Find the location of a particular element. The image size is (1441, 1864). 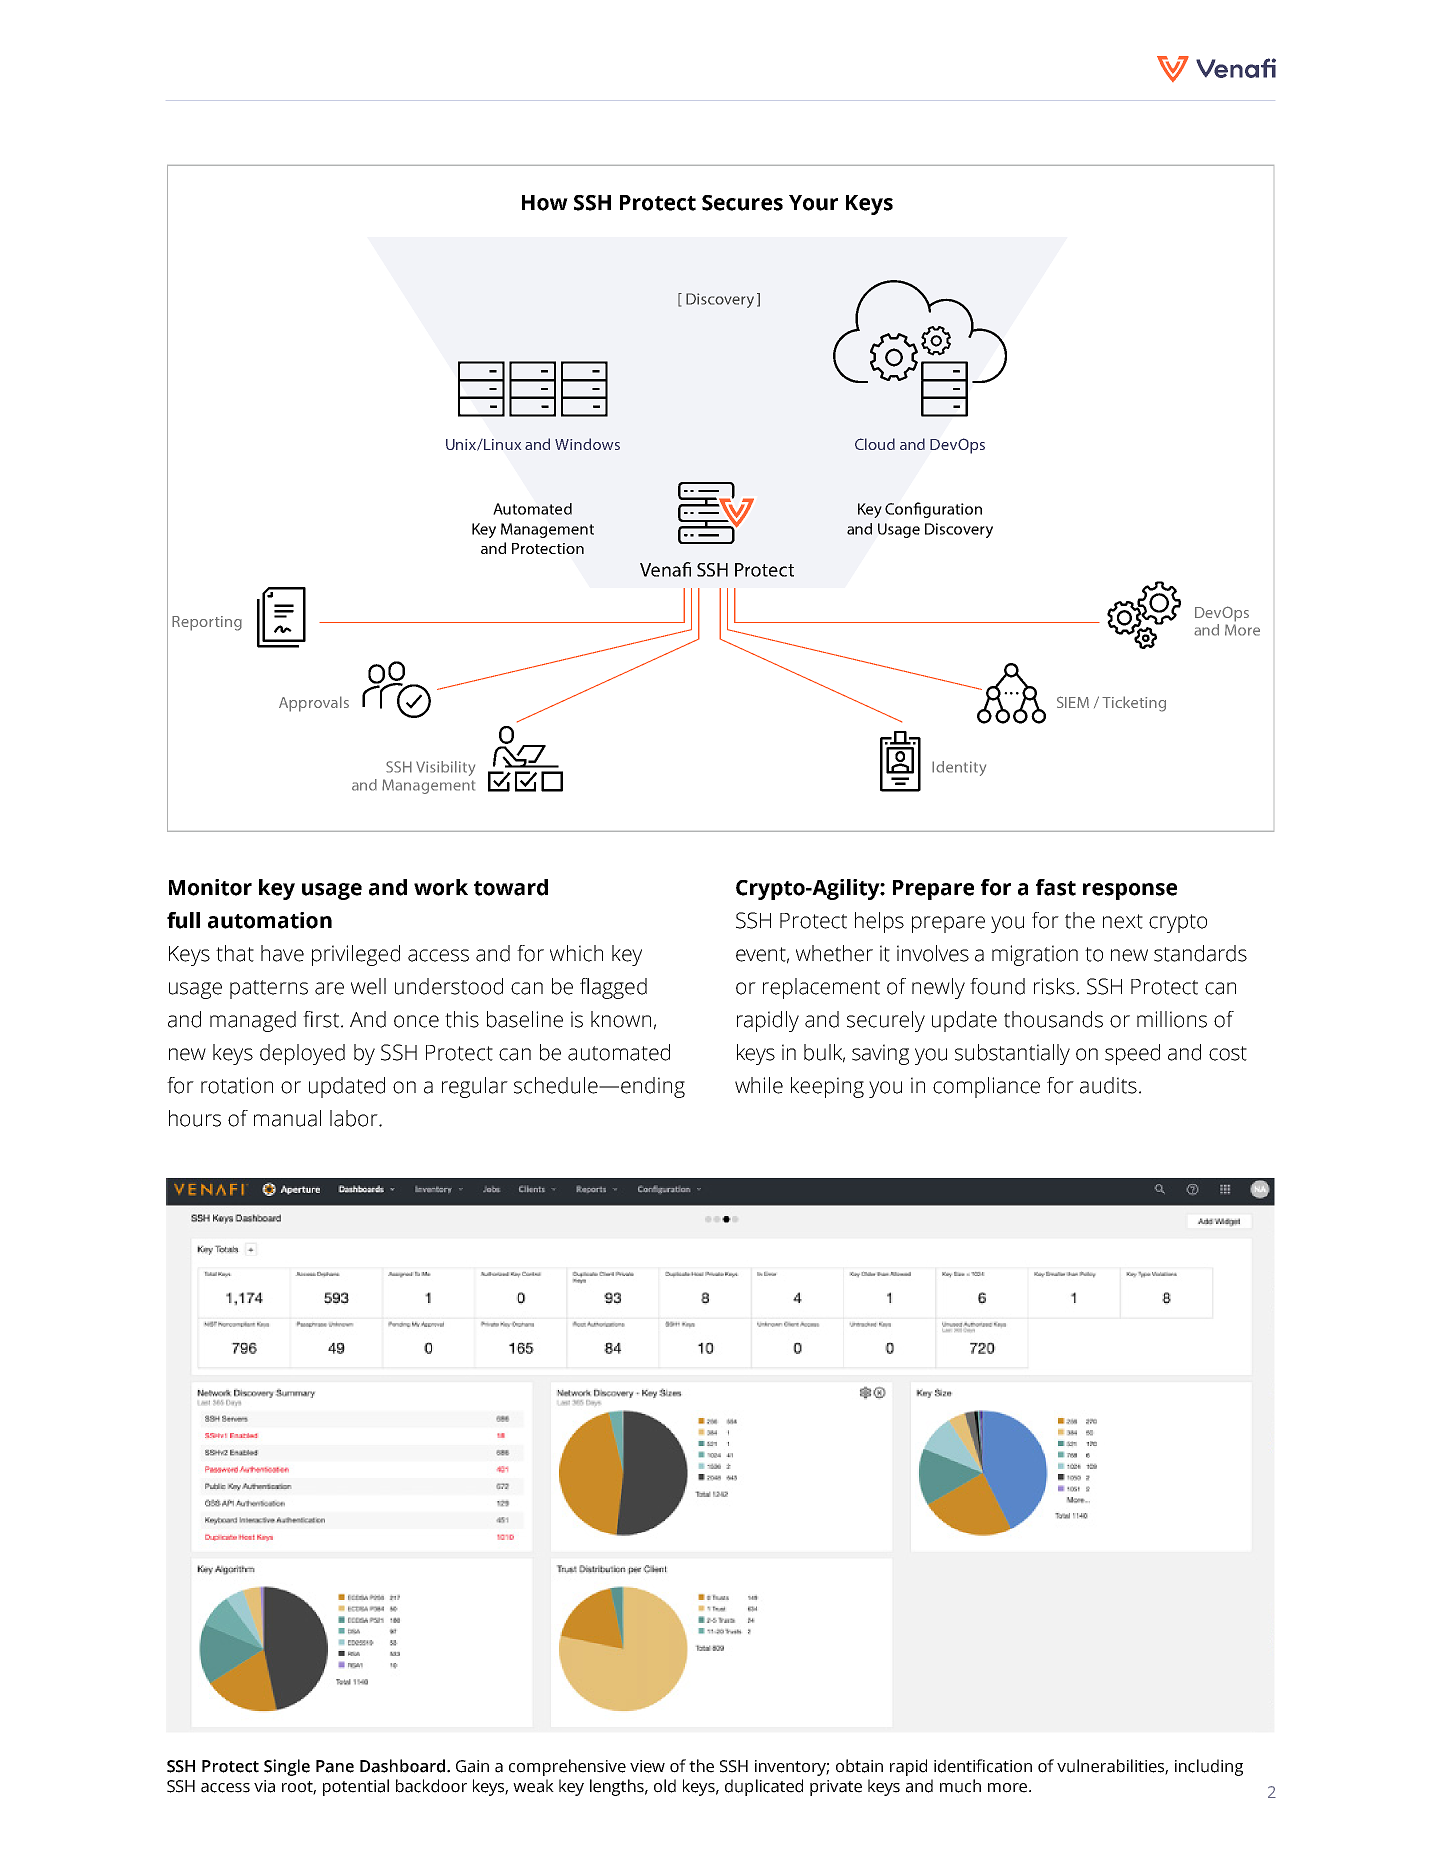

first is located at coordinates (322, 1019).
